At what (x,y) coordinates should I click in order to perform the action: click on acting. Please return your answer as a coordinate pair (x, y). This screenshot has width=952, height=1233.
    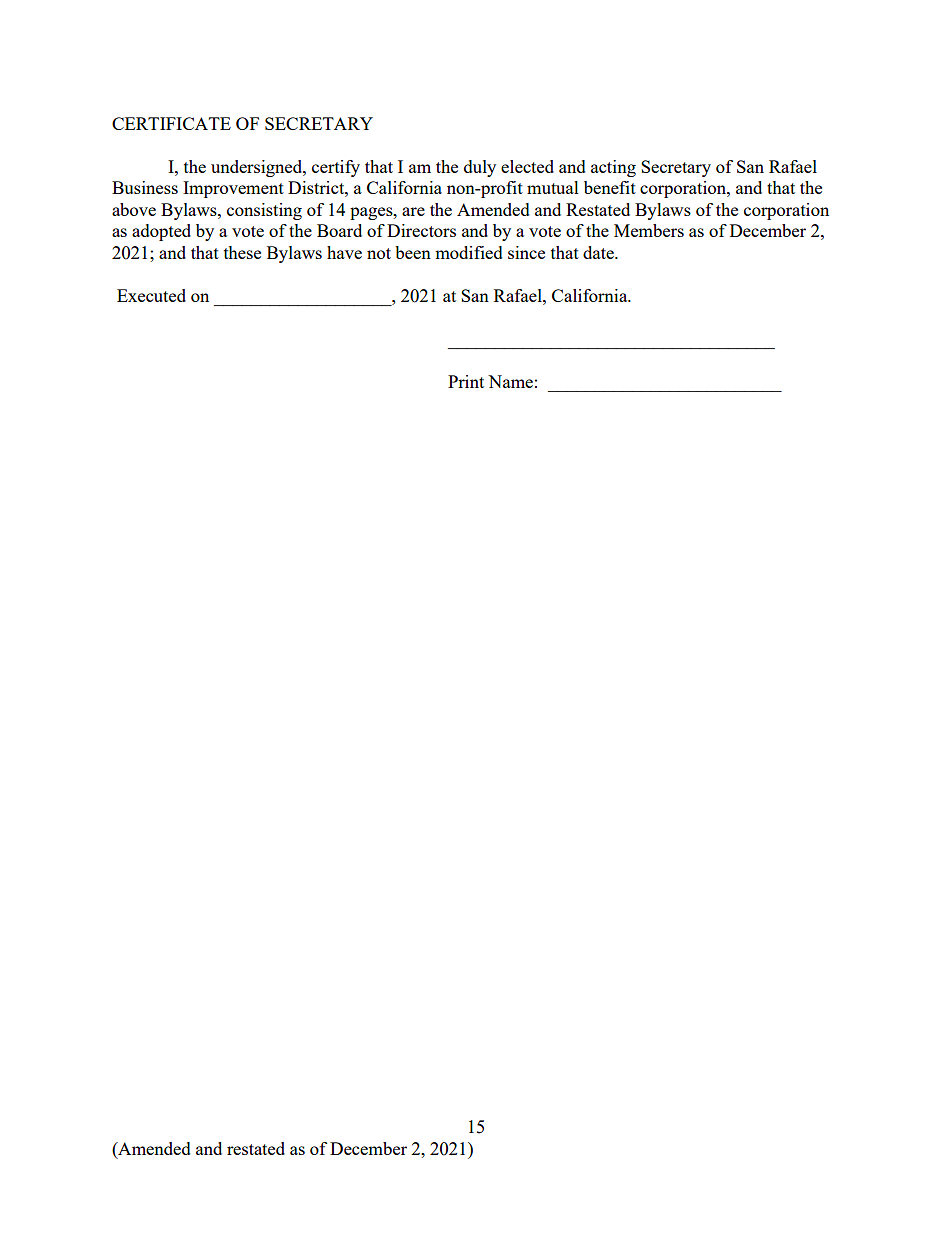
    Looking at the image, I should click on (613, 168).
